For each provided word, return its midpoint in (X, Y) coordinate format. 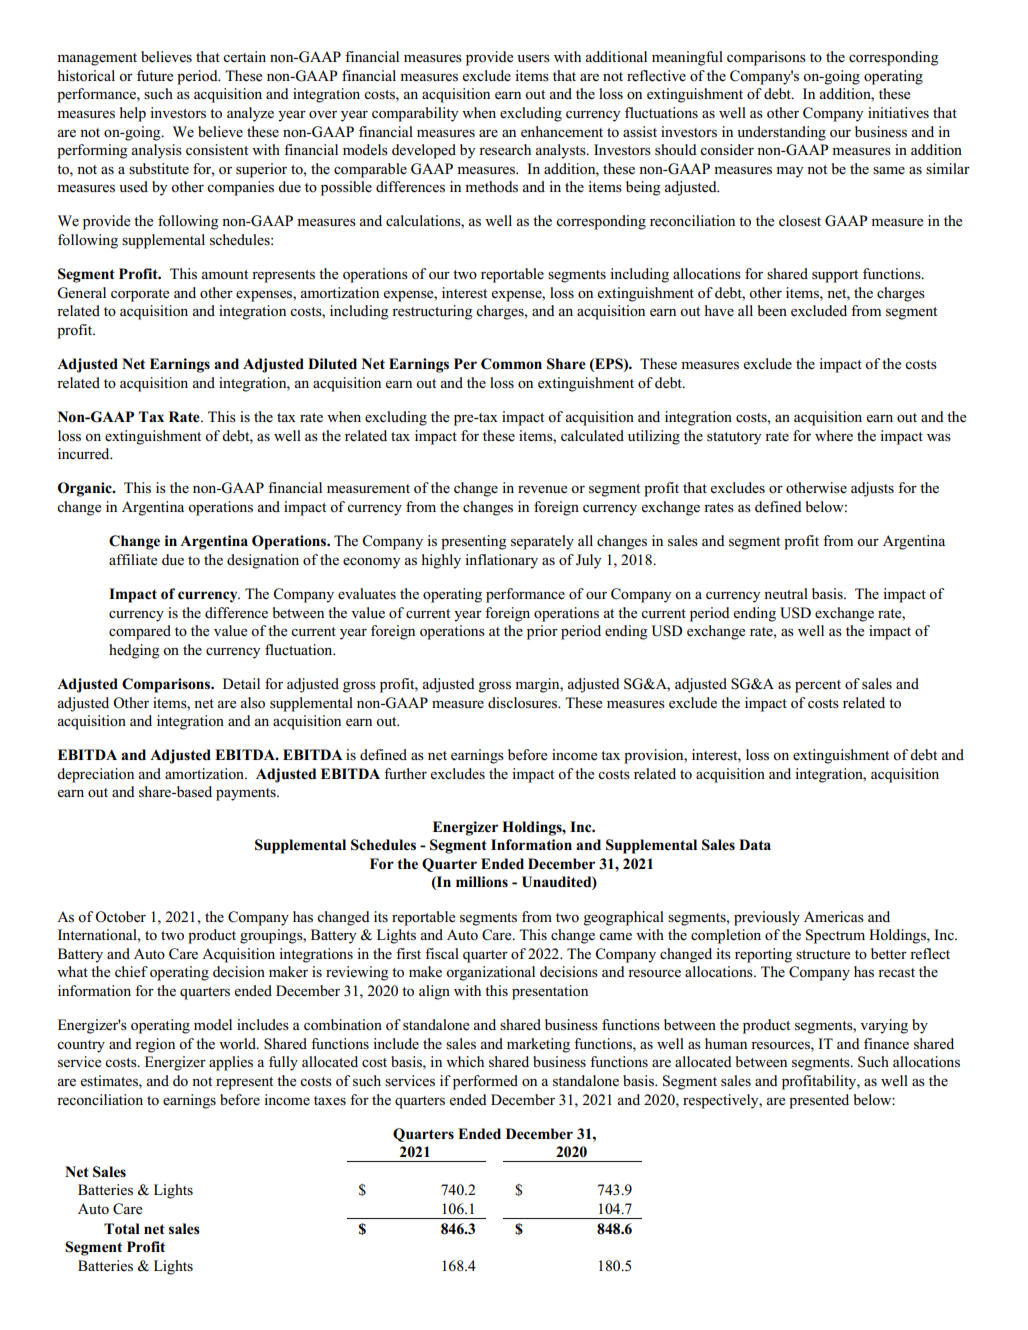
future (155, 76)
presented (819, 1101)
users (533, 59)
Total (122, 1229)
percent (818, 686)
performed (485, 1082)
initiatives (898, 112)
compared (140, 632)
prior (542, 632)
